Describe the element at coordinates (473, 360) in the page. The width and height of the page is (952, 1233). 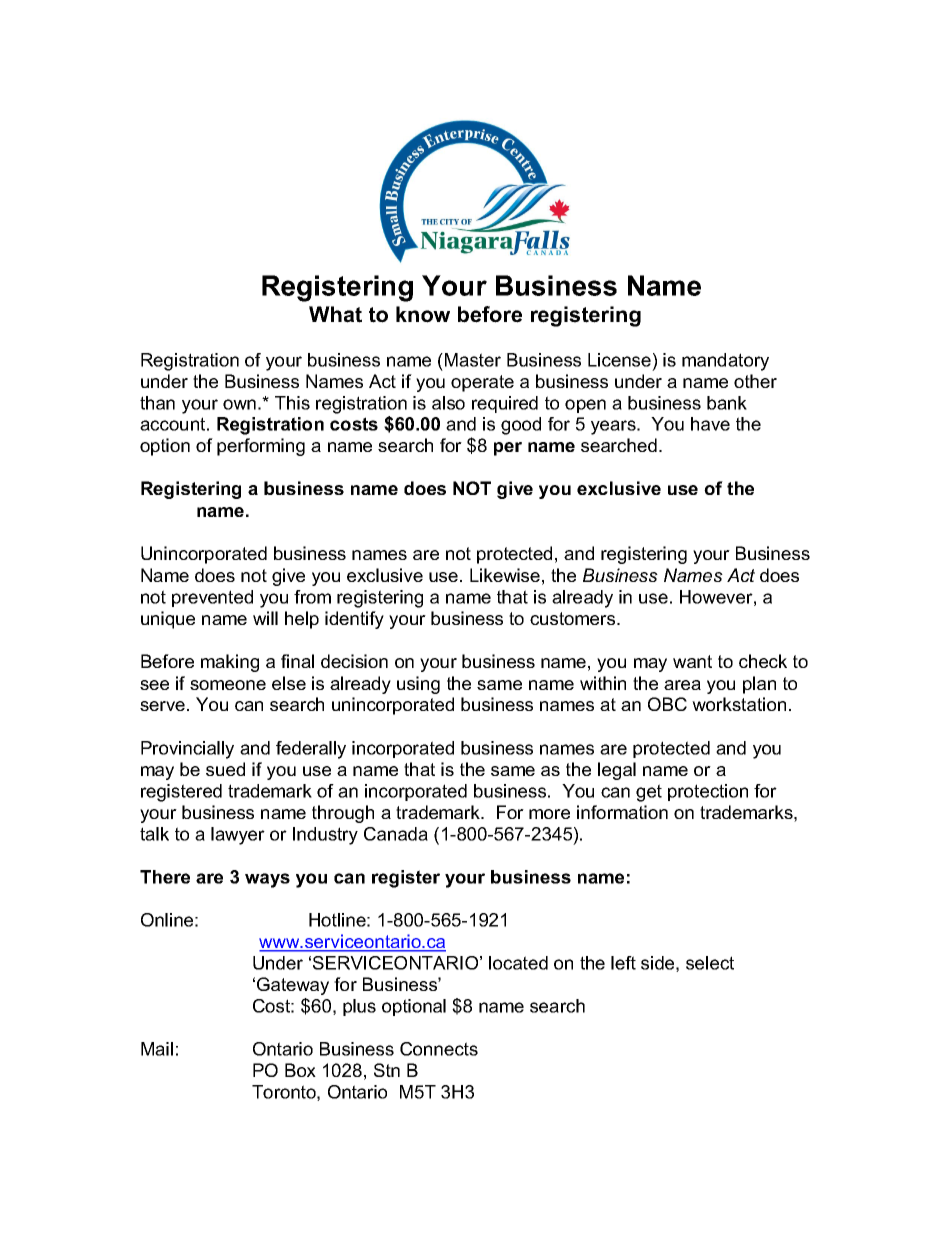
I see `Master` at that location.
